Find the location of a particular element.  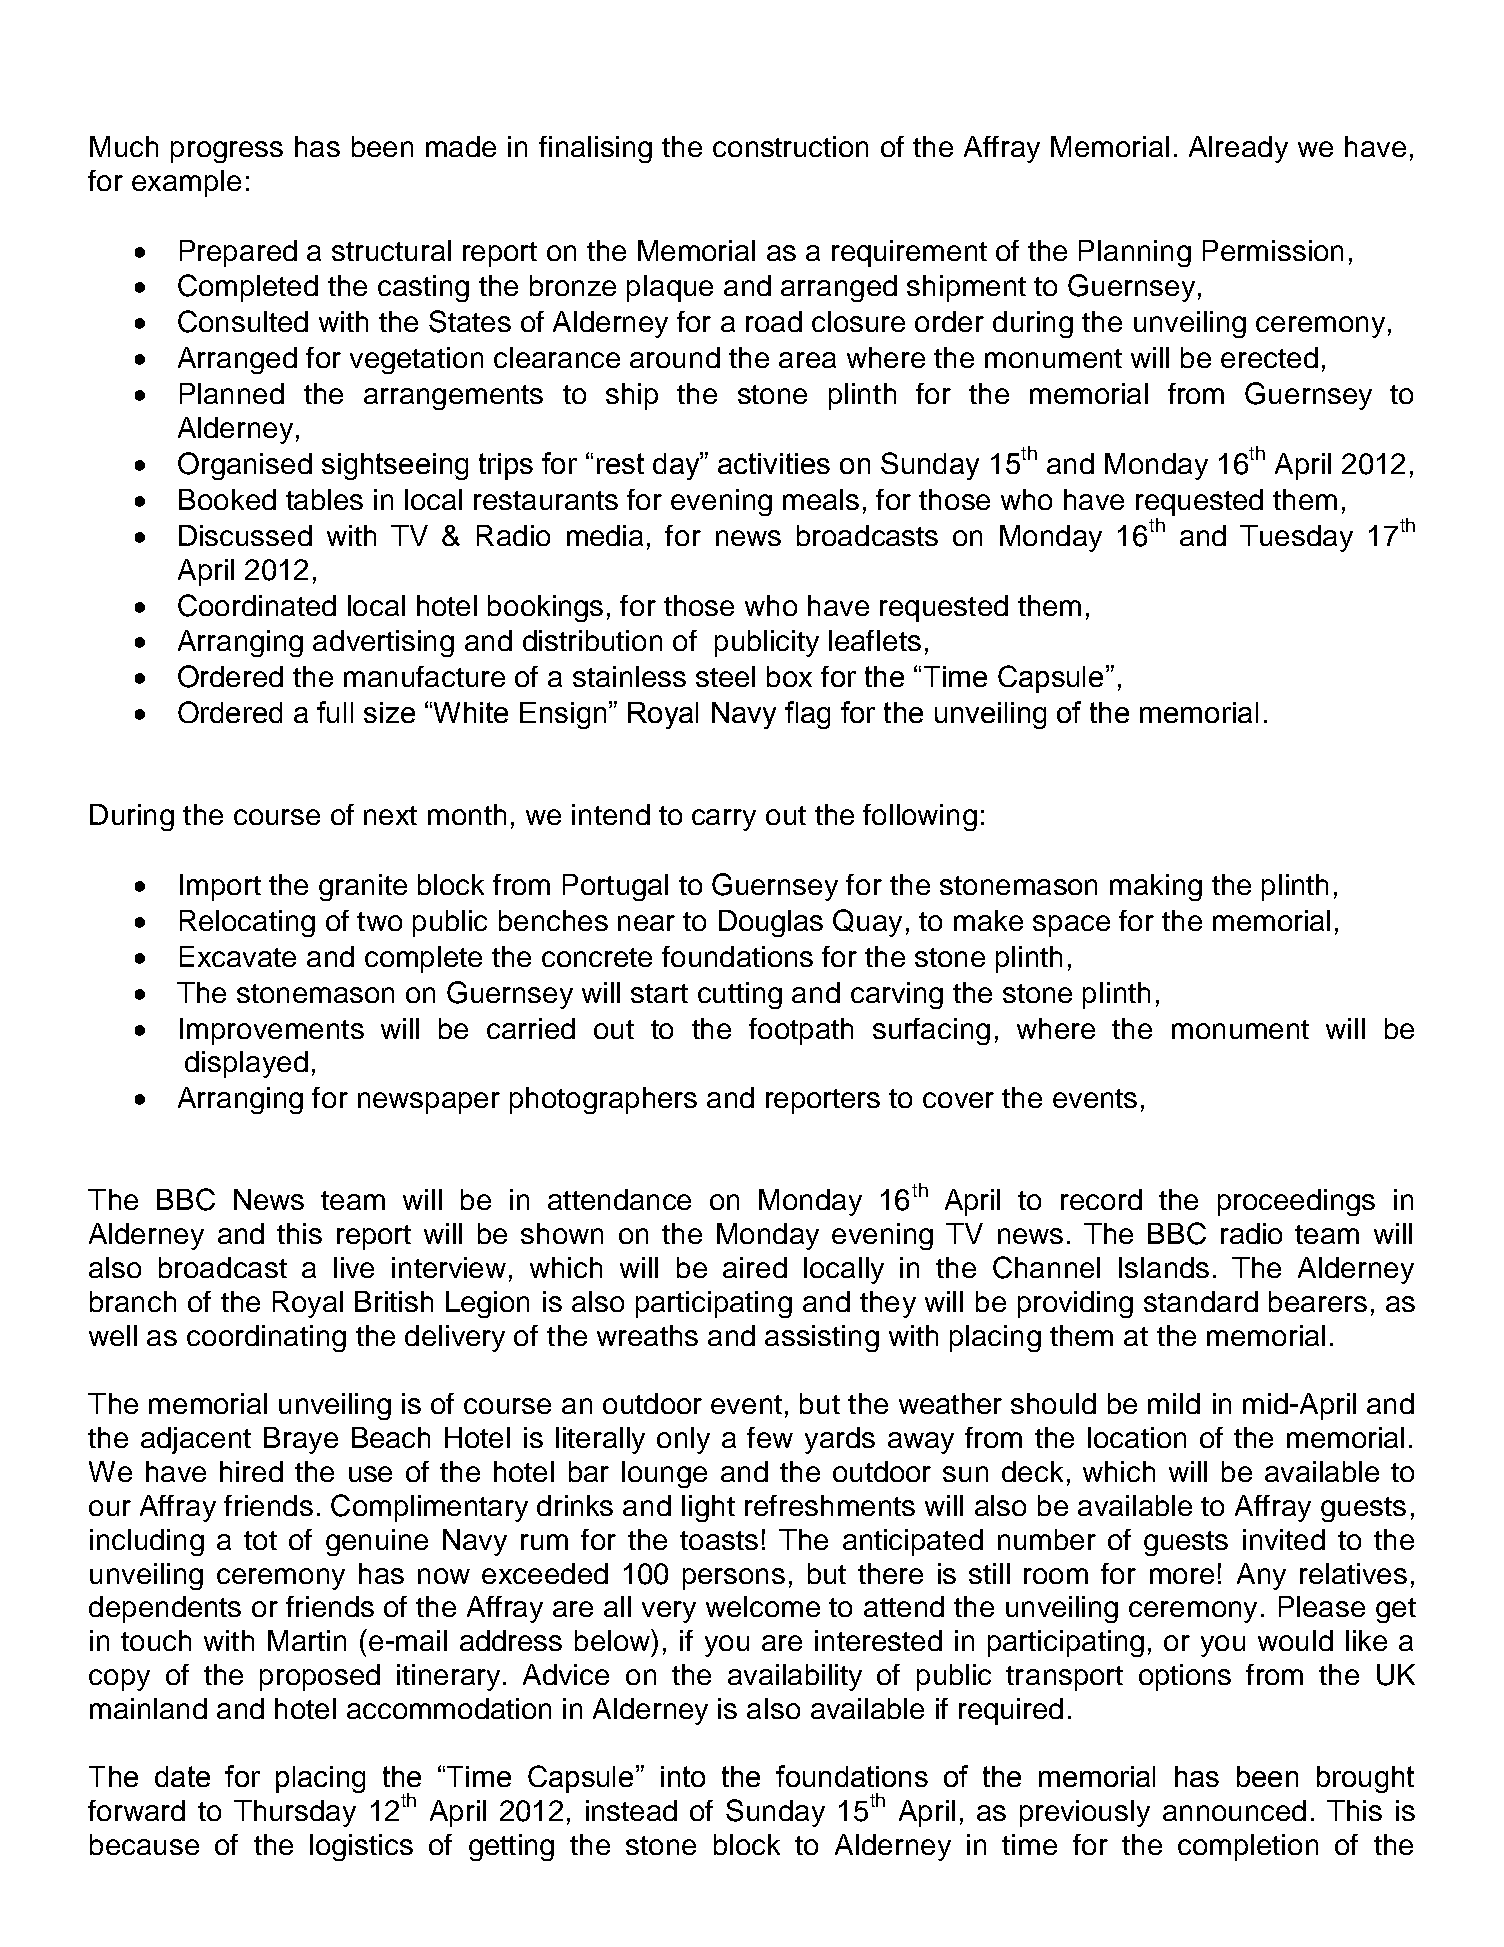

Tuesday is located at coordinates (1296, 538).
